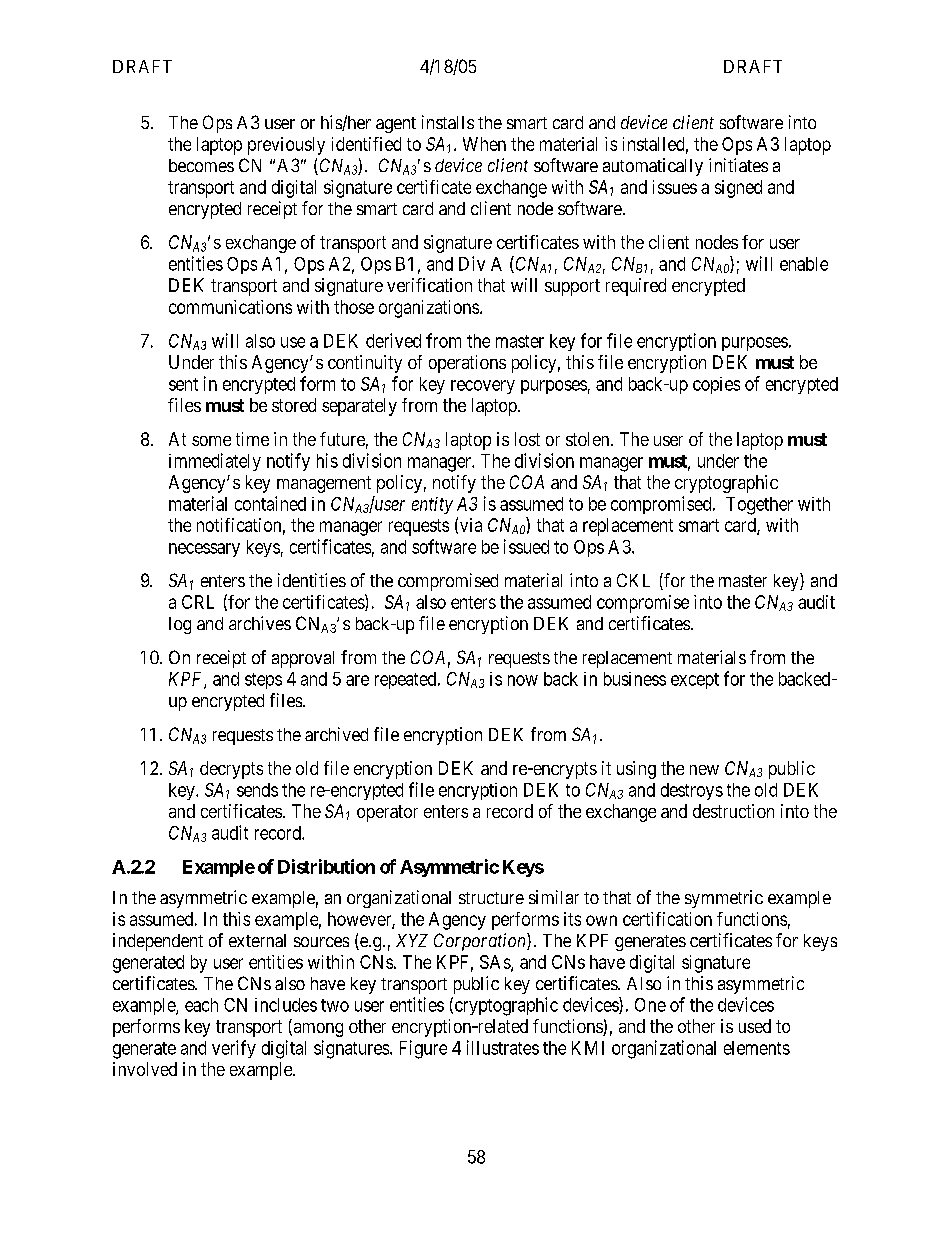 The height and width of the screenshot is (1233, 952). Describe the element at coordinates (198, 602) in the screenshot. I see `CRL` at that location.
